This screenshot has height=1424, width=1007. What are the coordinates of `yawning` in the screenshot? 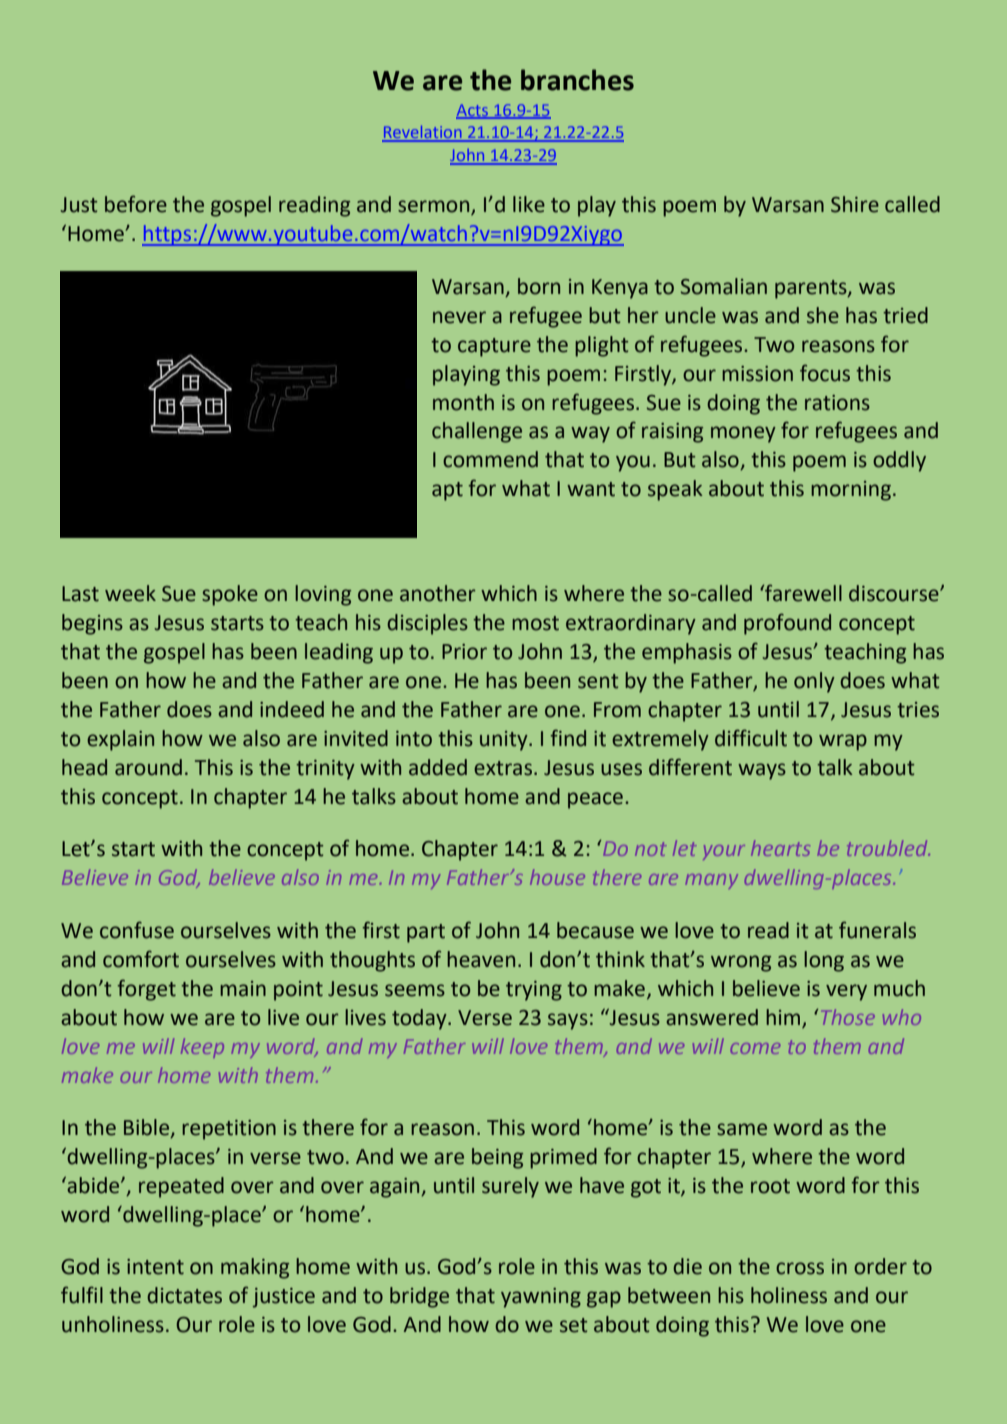 It's located at (541, 1298).
